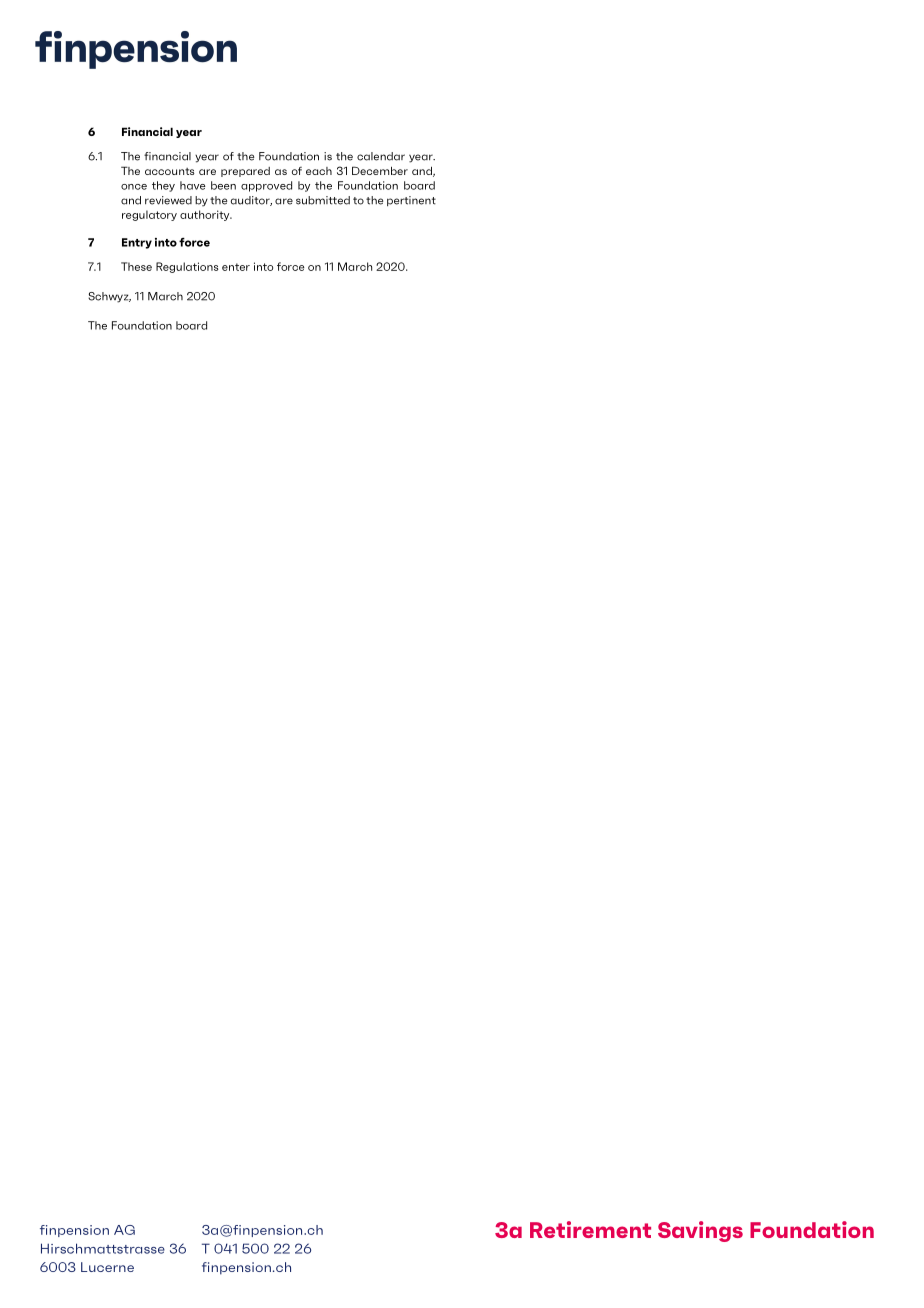 The width and height of the document is (924, 1308). What do you see at coordinates (700, 1231) in the document?
I see `Savings` at bounding box center [700, 1231].
